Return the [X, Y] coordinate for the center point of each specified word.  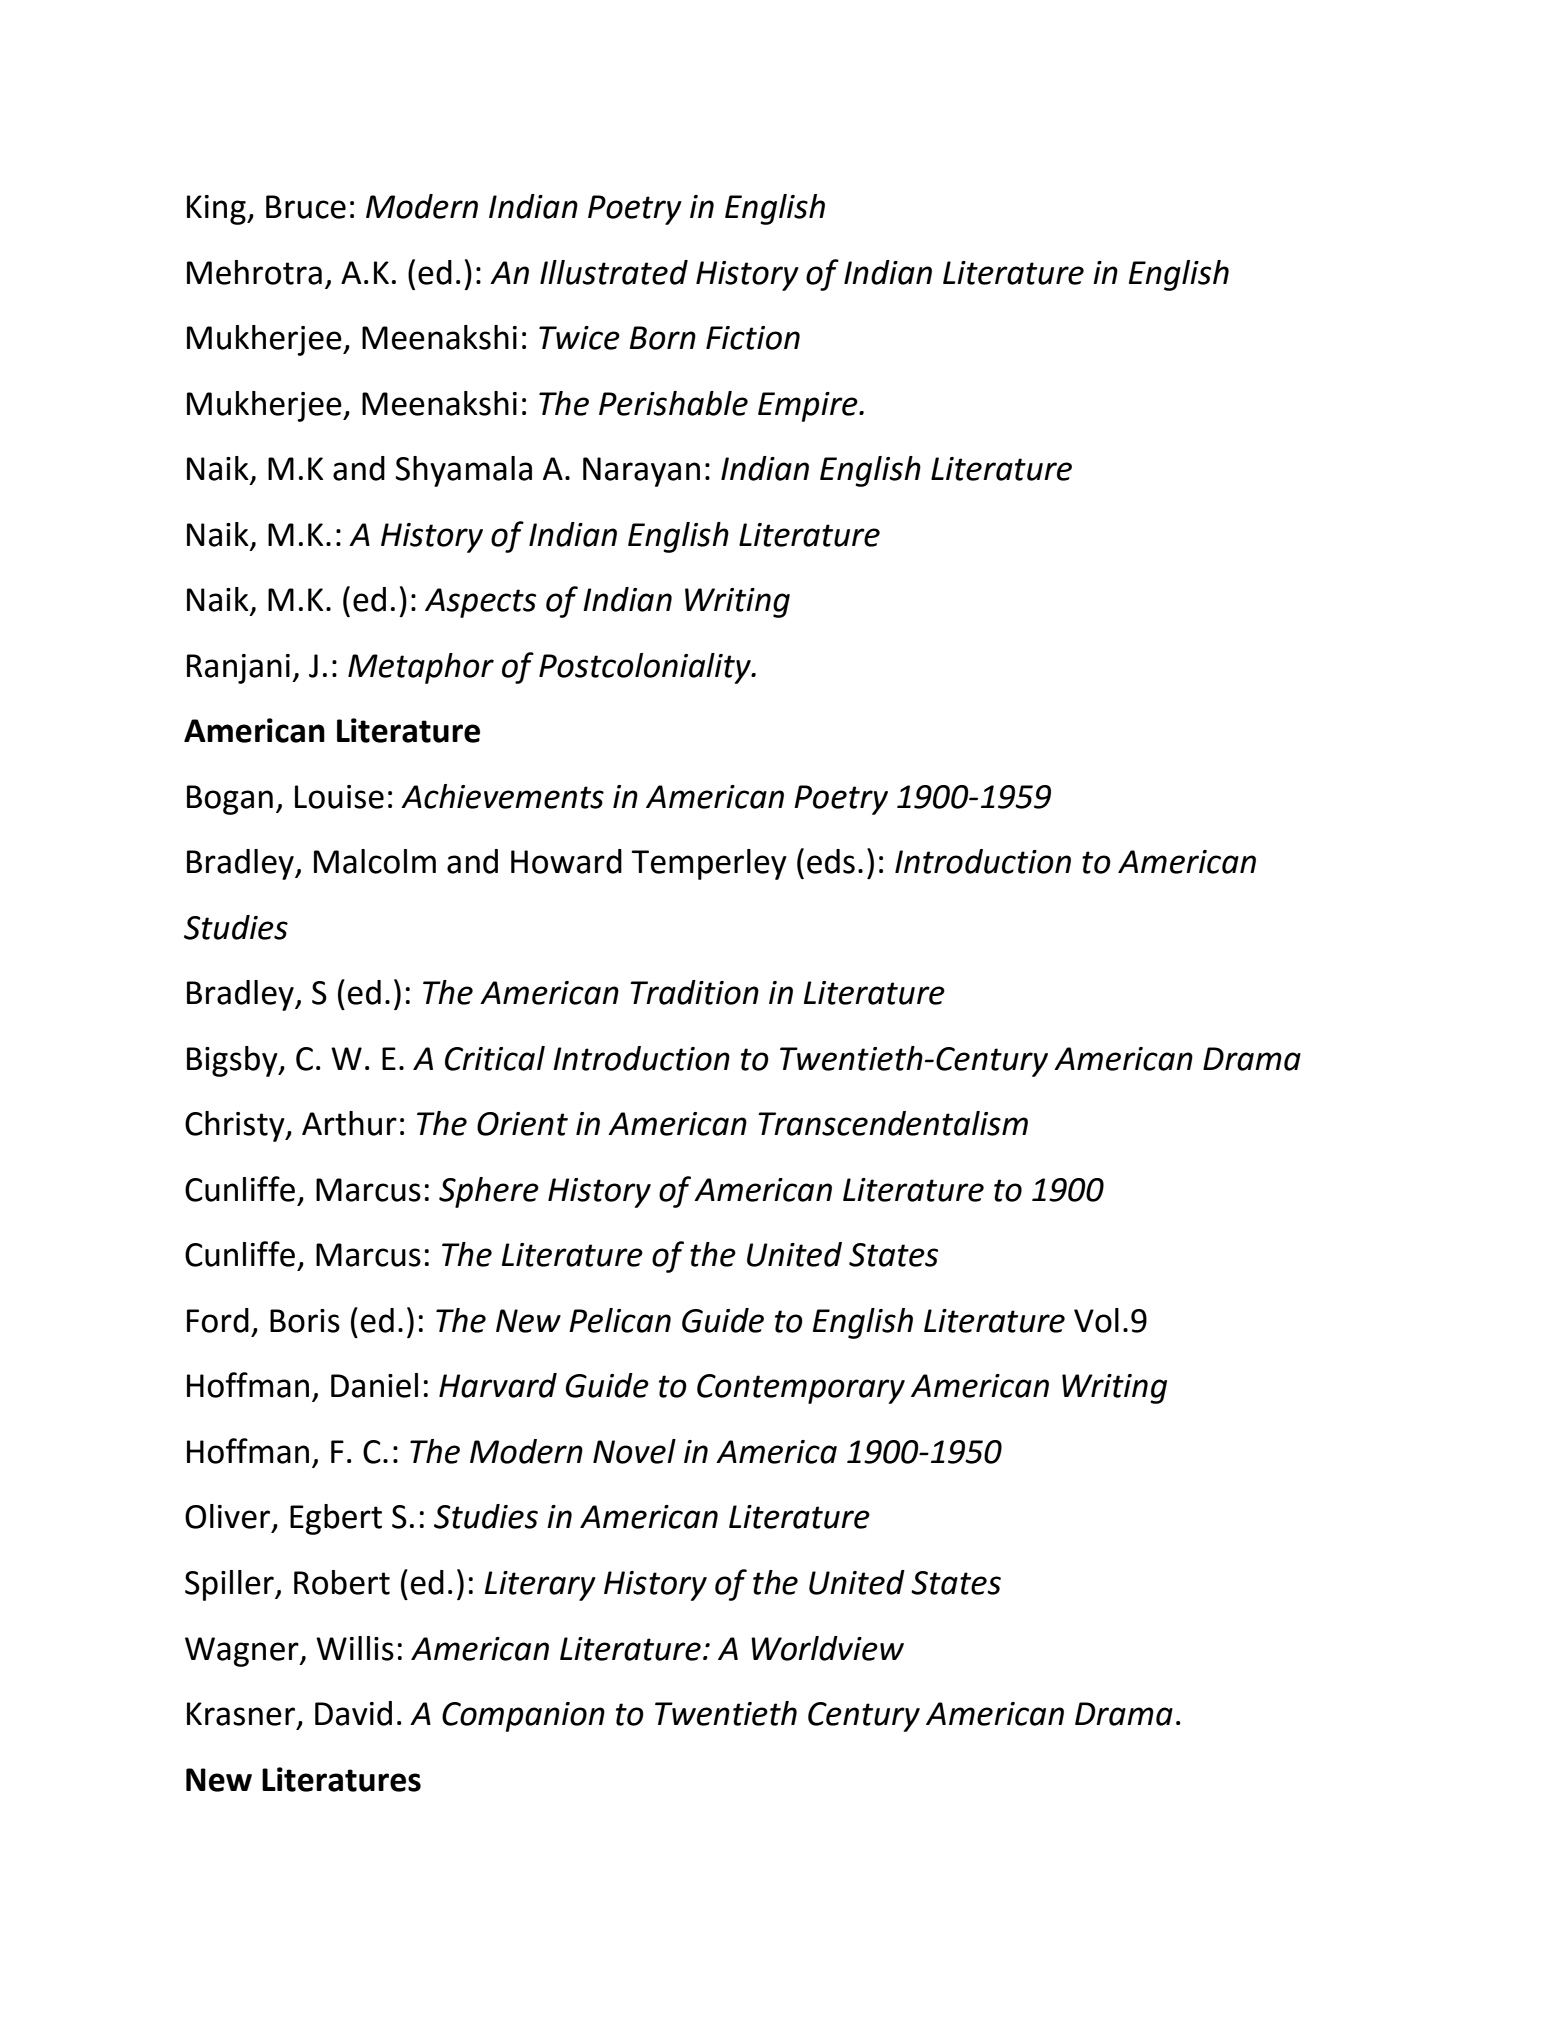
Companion [523, 1717]
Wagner [243, 1652]
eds [831, 861]
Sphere [489, 1192]
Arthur [349, 1123]
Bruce [306, 207]
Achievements [502, 796]
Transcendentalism [893, 1123]
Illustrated [614, 272]
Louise [339, 797]
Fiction [753, 338]
